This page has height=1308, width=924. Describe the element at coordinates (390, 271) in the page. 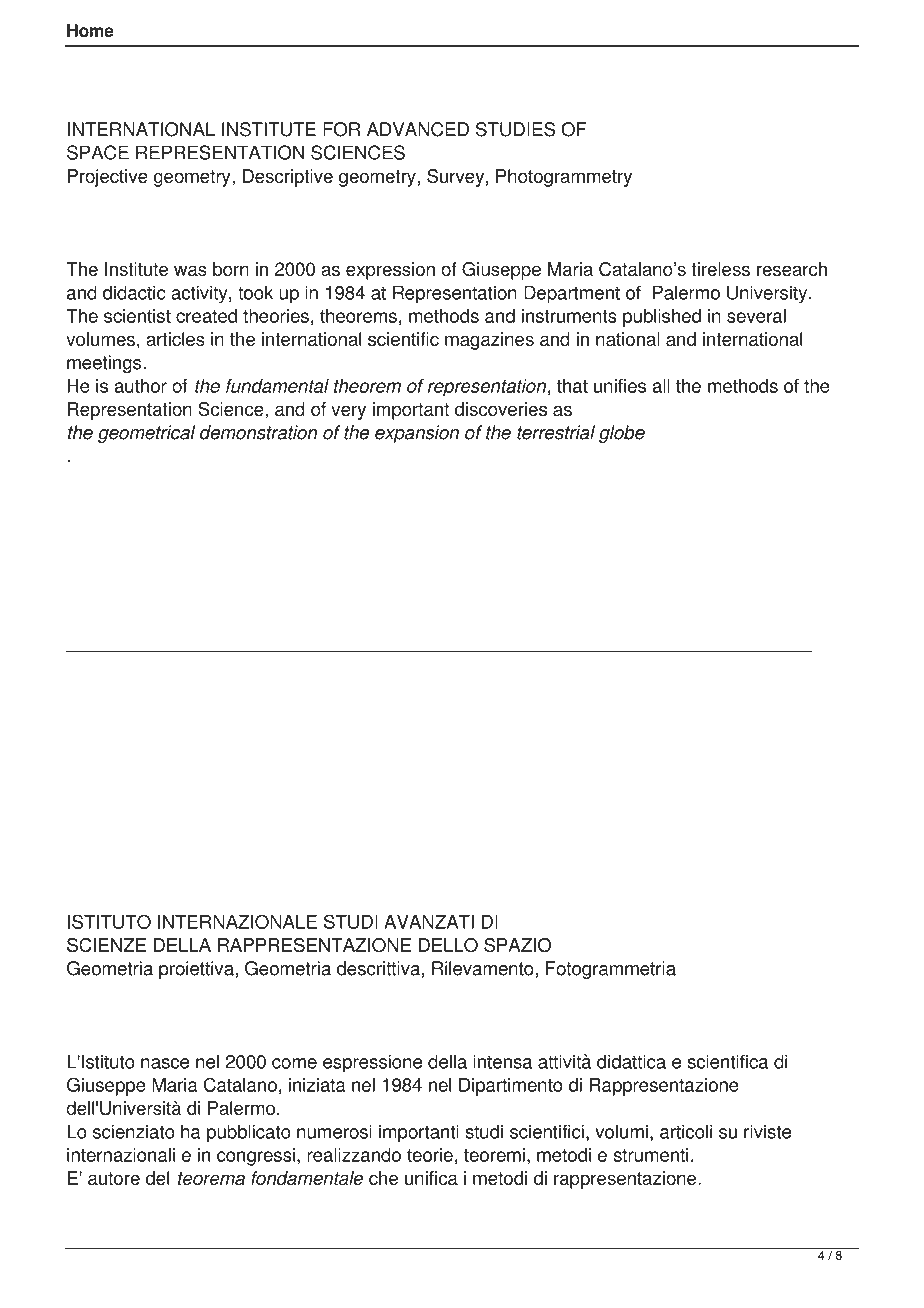

I see `expression` at that location.
